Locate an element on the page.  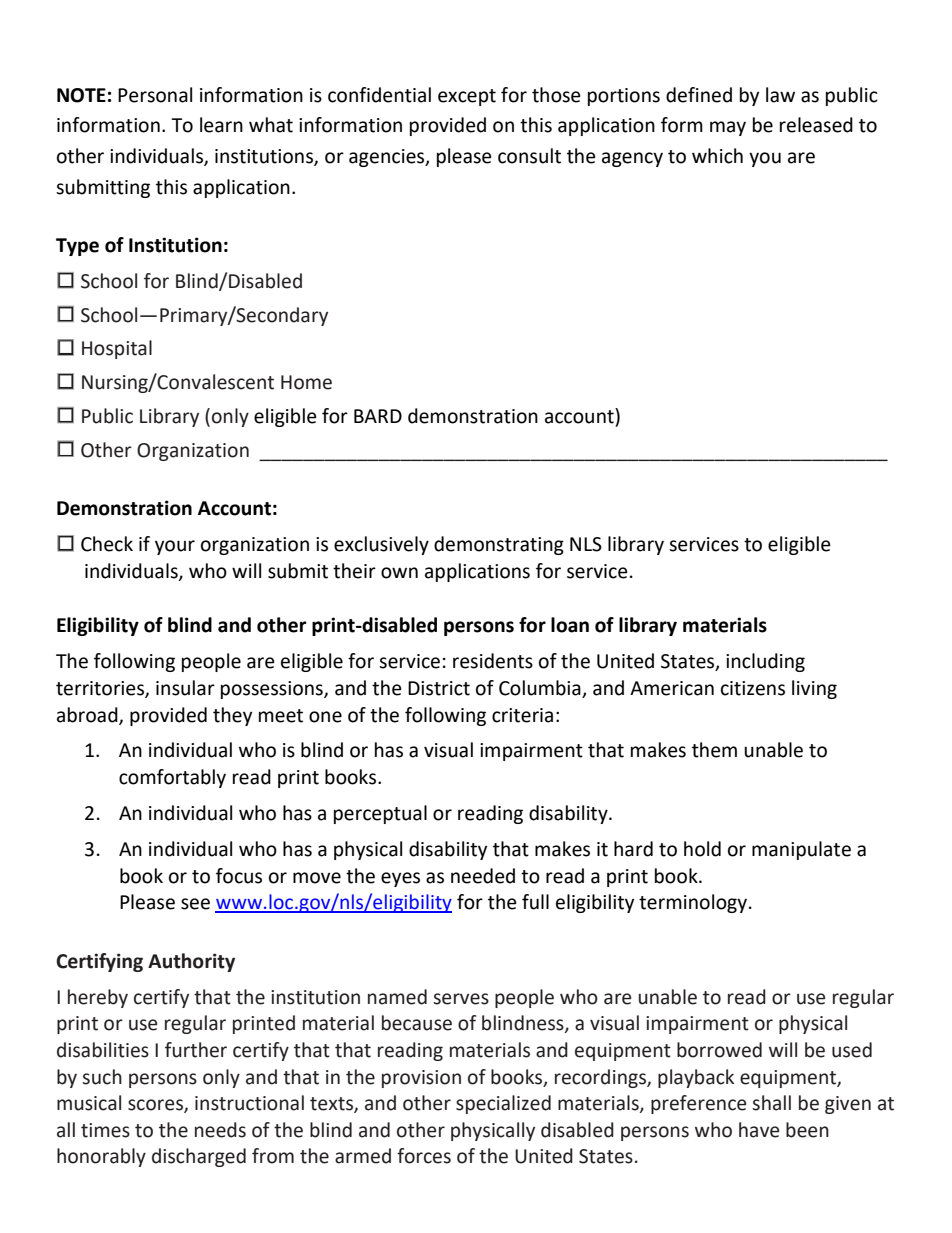
comfortably is located at coordinates (172, 778).
